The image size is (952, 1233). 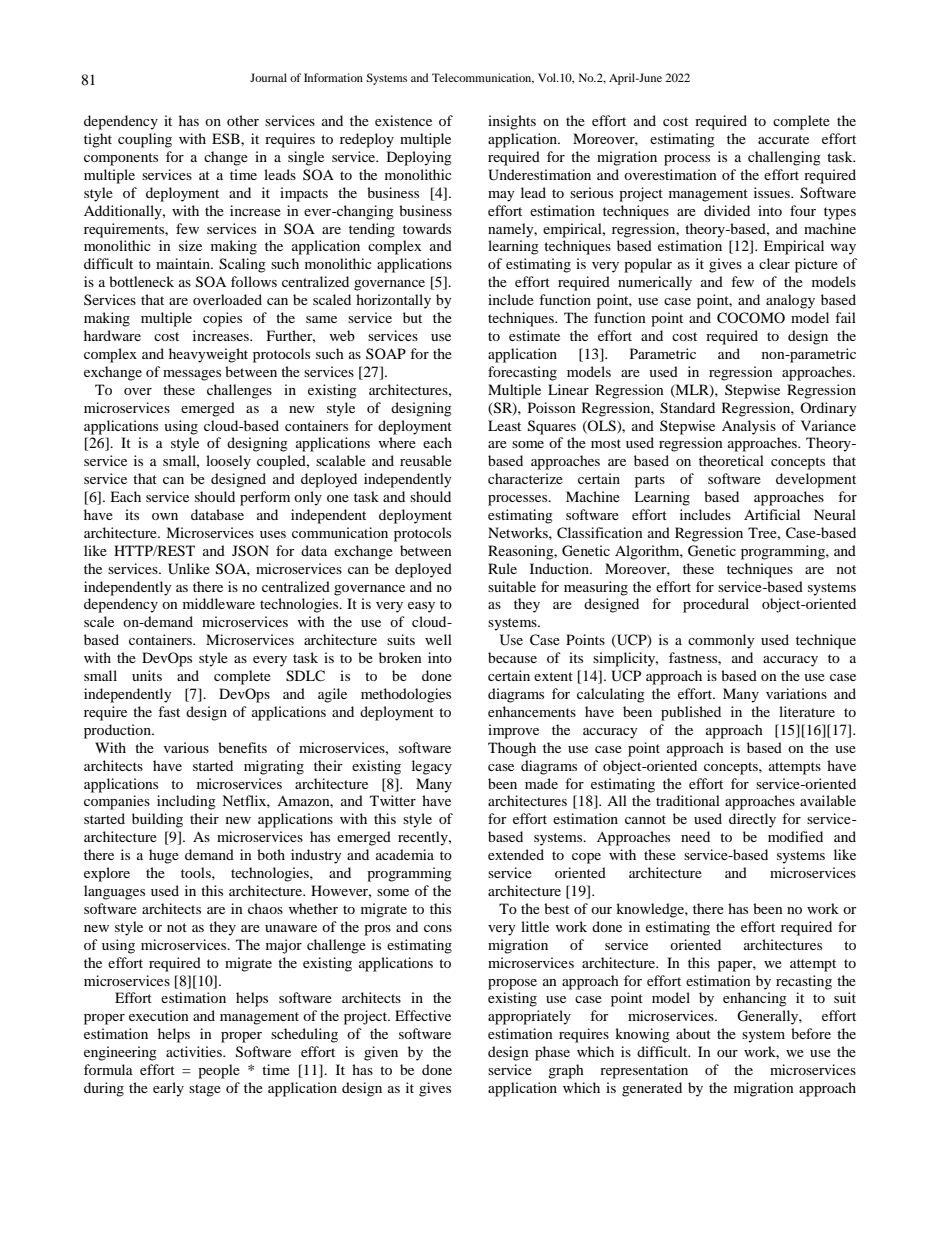 What do you see at coordinates (525, 478) in the screenshot?
I see `characterize` at bounding box center [525, 478].
